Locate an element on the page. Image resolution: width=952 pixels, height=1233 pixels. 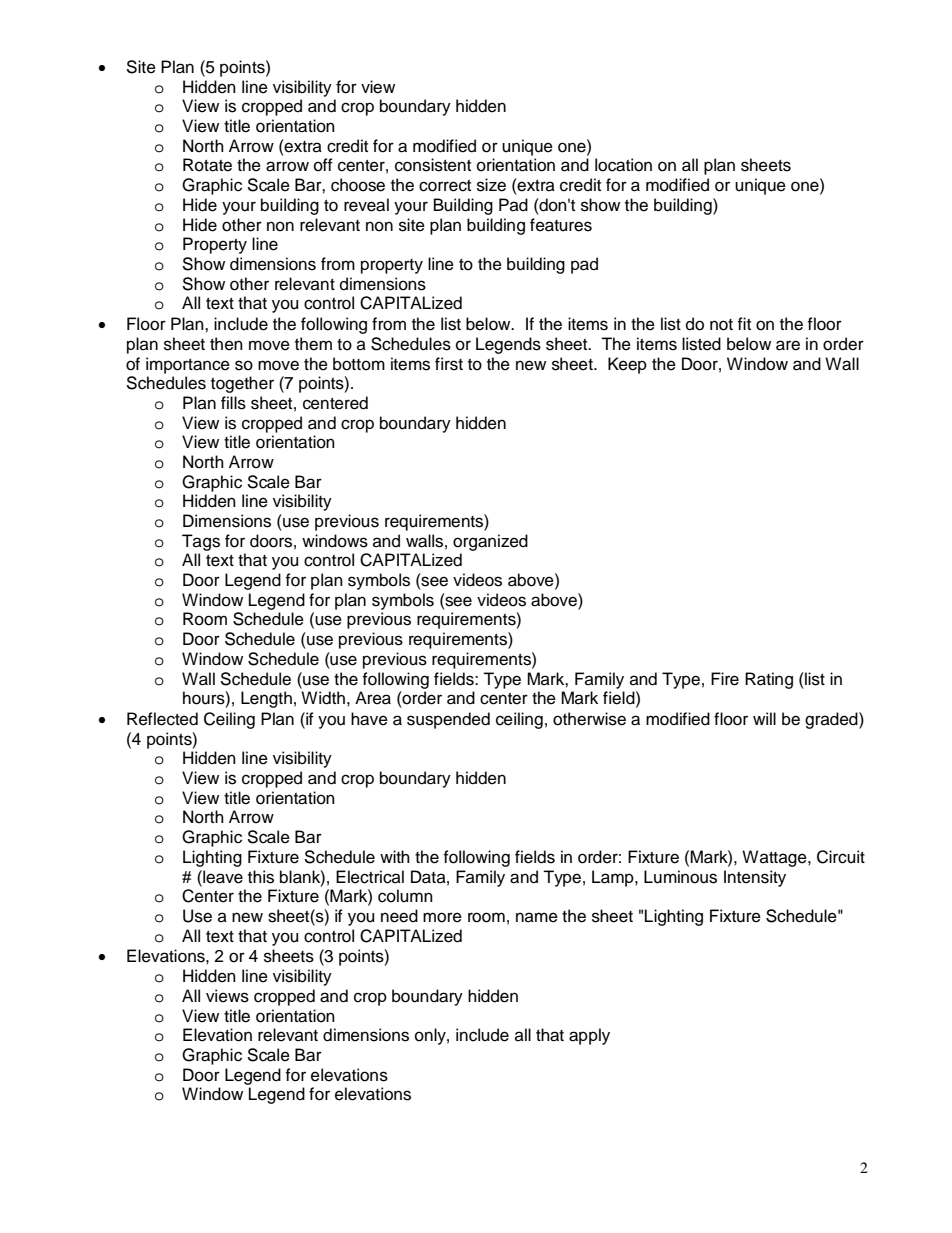
Keep is located at coordinates (627, 365).
